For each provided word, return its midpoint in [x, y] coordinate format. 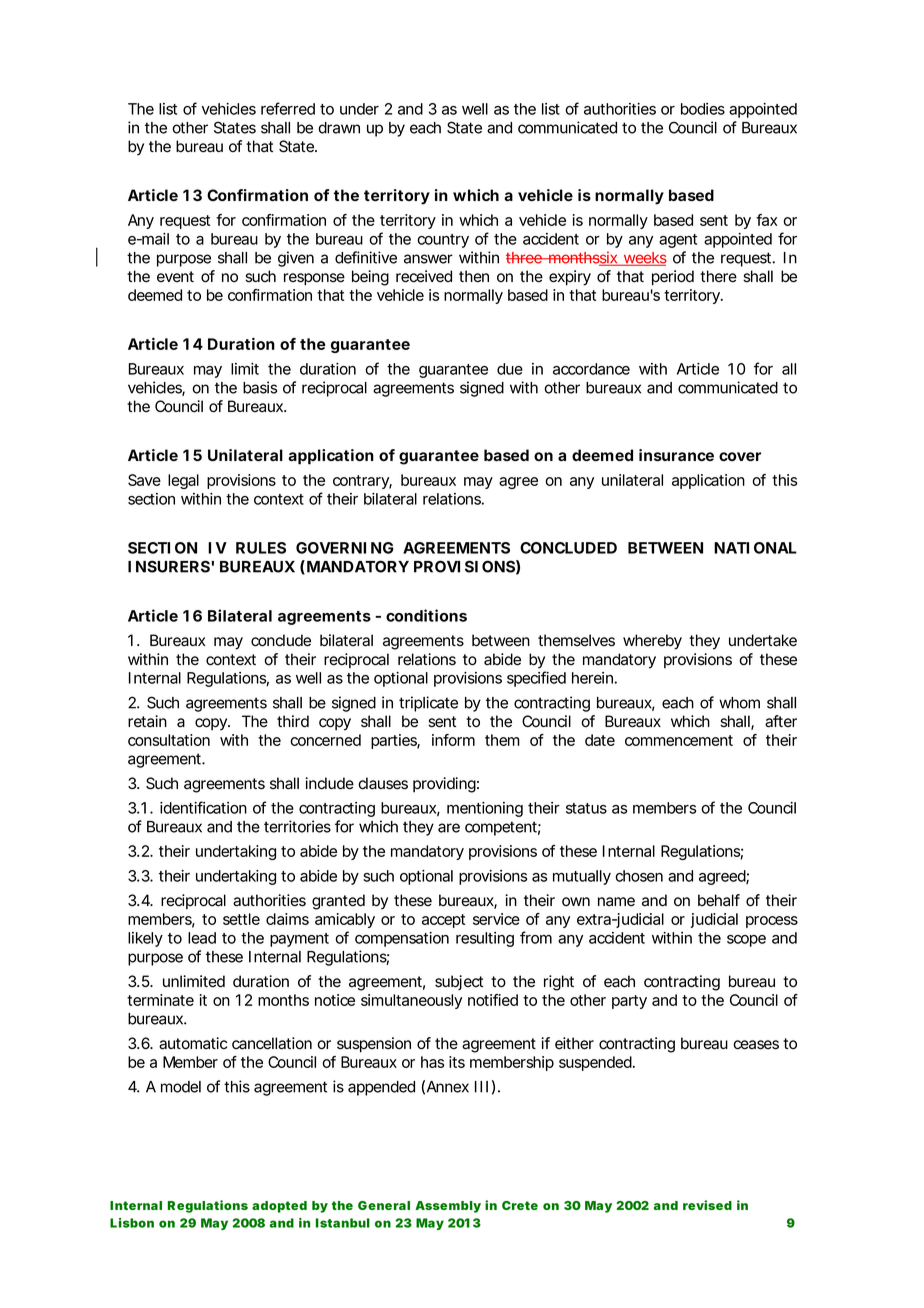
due [510, 369]
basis [260, 387]
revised [707, 1205]
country [443, 241]
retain [147, 721]
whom [739, 703]
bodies [703, 109]
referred [288, 108]
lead [202, 938]
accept [443, 921]
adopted [279, 1207]
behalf [719, 900]
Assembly [448, 1207]
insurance [676, 455]
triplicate [428, 704]
